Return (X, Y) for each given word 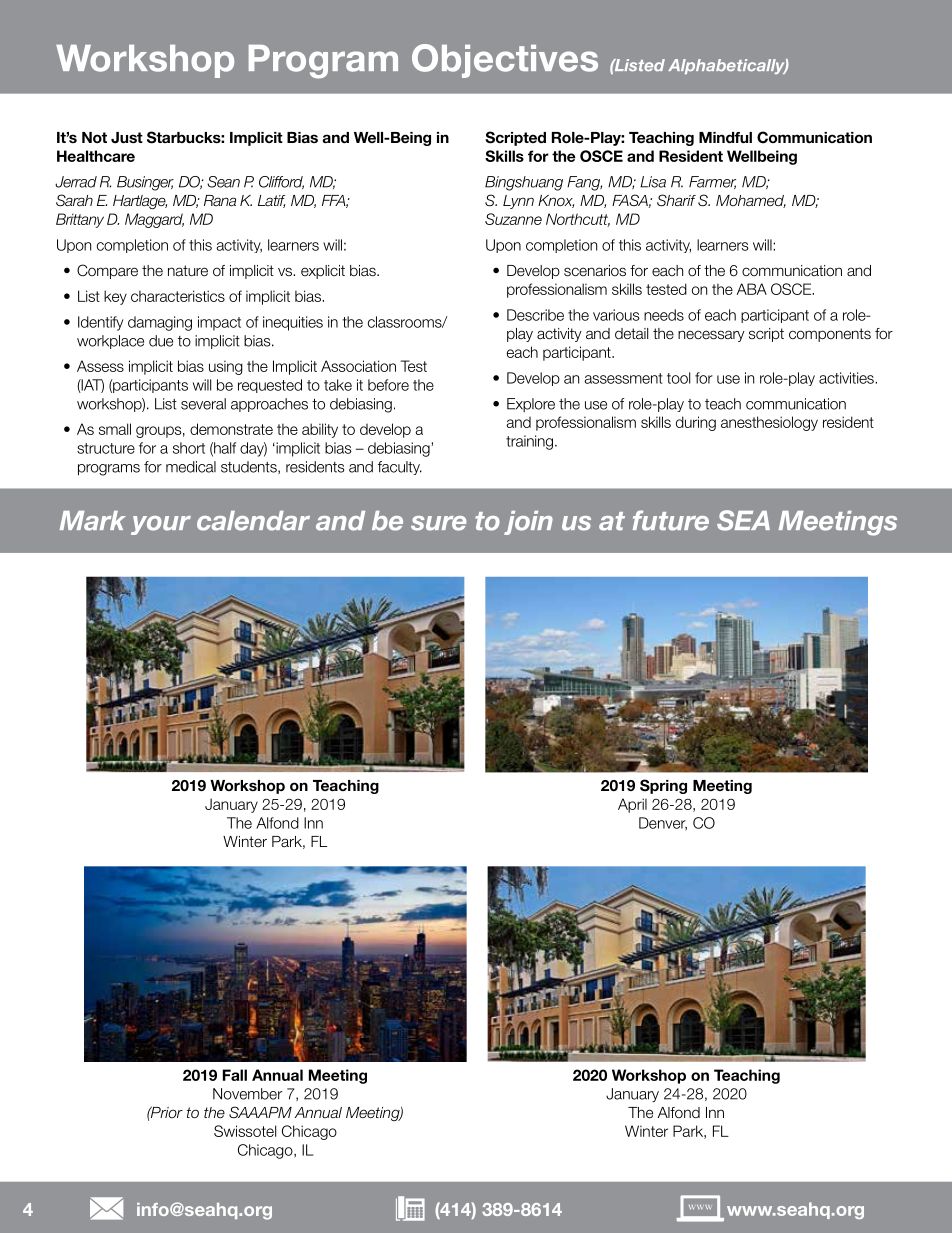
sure (438, 523)
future (671, 520)
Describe (535, 315)
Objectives (505, 61)
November (247, 1094)
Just (127, 138)
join (528, 523)
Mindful (725, 137)
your (161, 525)
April (632, 805)
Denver (663, 824)
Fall (235, 1075)
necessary (711, 336)
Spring (663, 786)
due (161, 341)
